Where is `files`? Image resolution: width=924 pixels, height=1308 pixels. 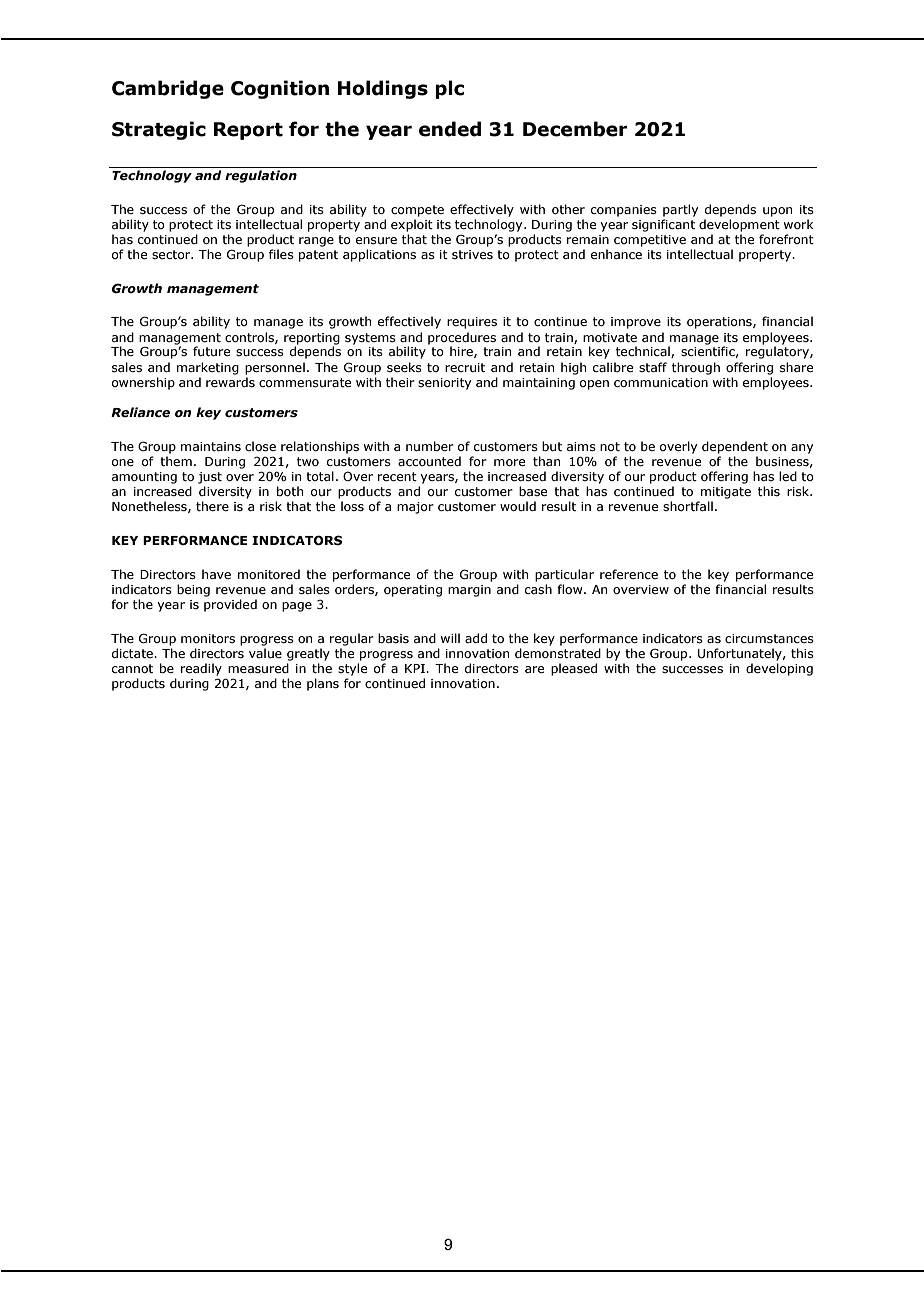 files is located at coordinates (281, 254).
